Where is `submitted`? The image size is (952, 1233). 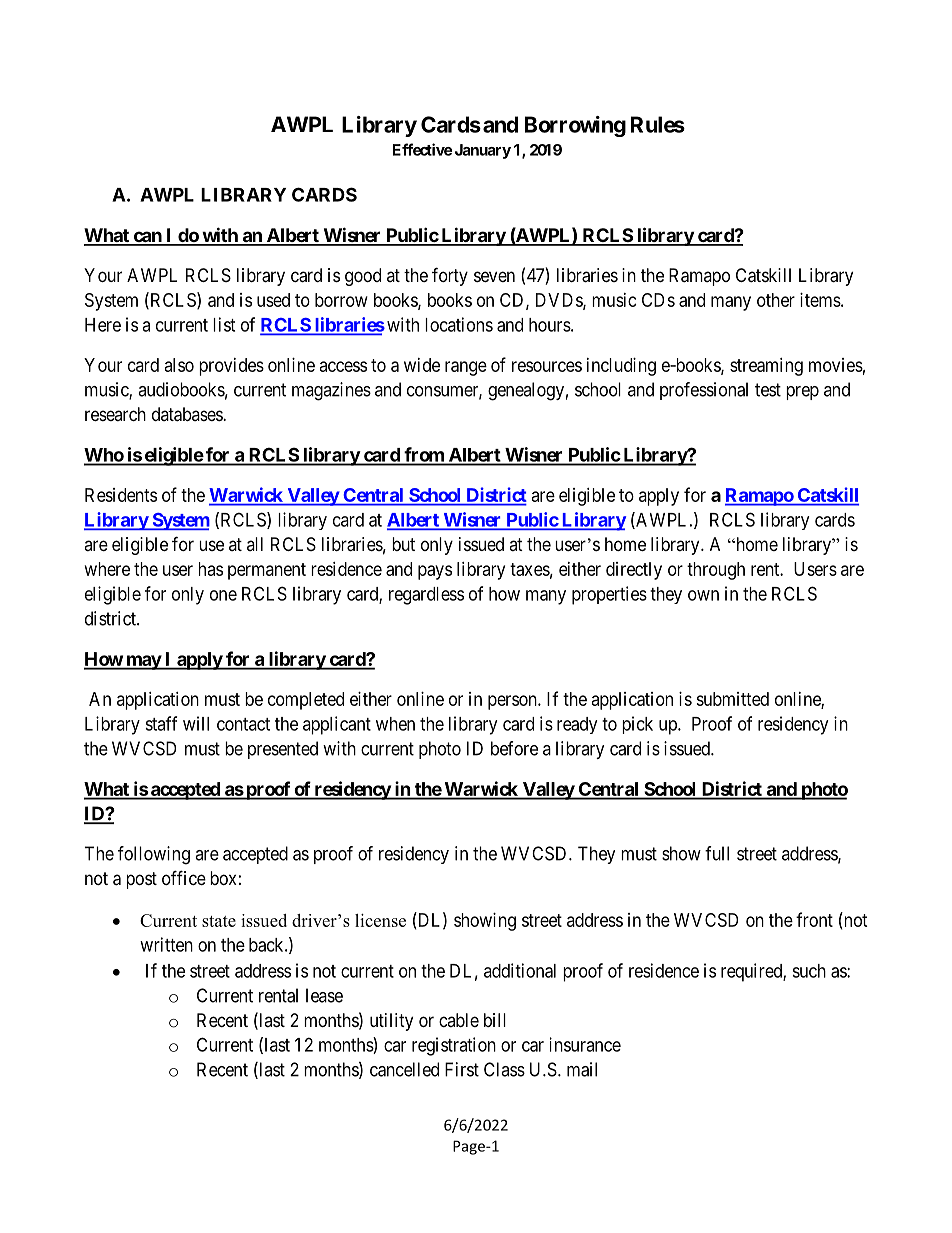 submitted is located at coordinates (732, 699).
